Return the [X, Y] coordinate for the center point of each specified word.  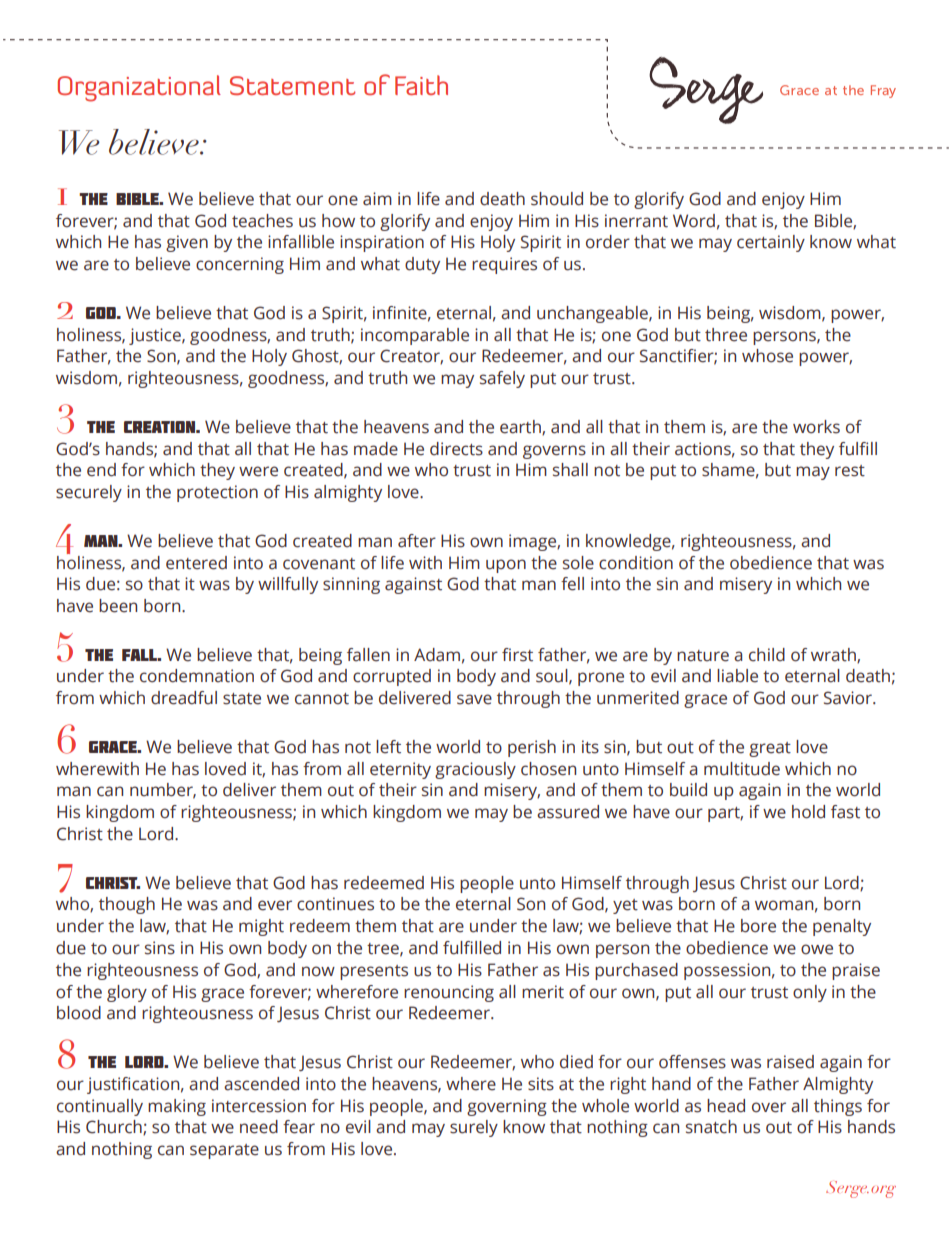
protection [217, 493]
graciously [475, 770]
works [816, 427]
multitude [742, 769]
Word [694, 221]
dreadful [184, 698]
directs [456, 449]
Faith [421, 85]
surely [474, 1128]
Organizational [139, 88]
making [177, 1107]
